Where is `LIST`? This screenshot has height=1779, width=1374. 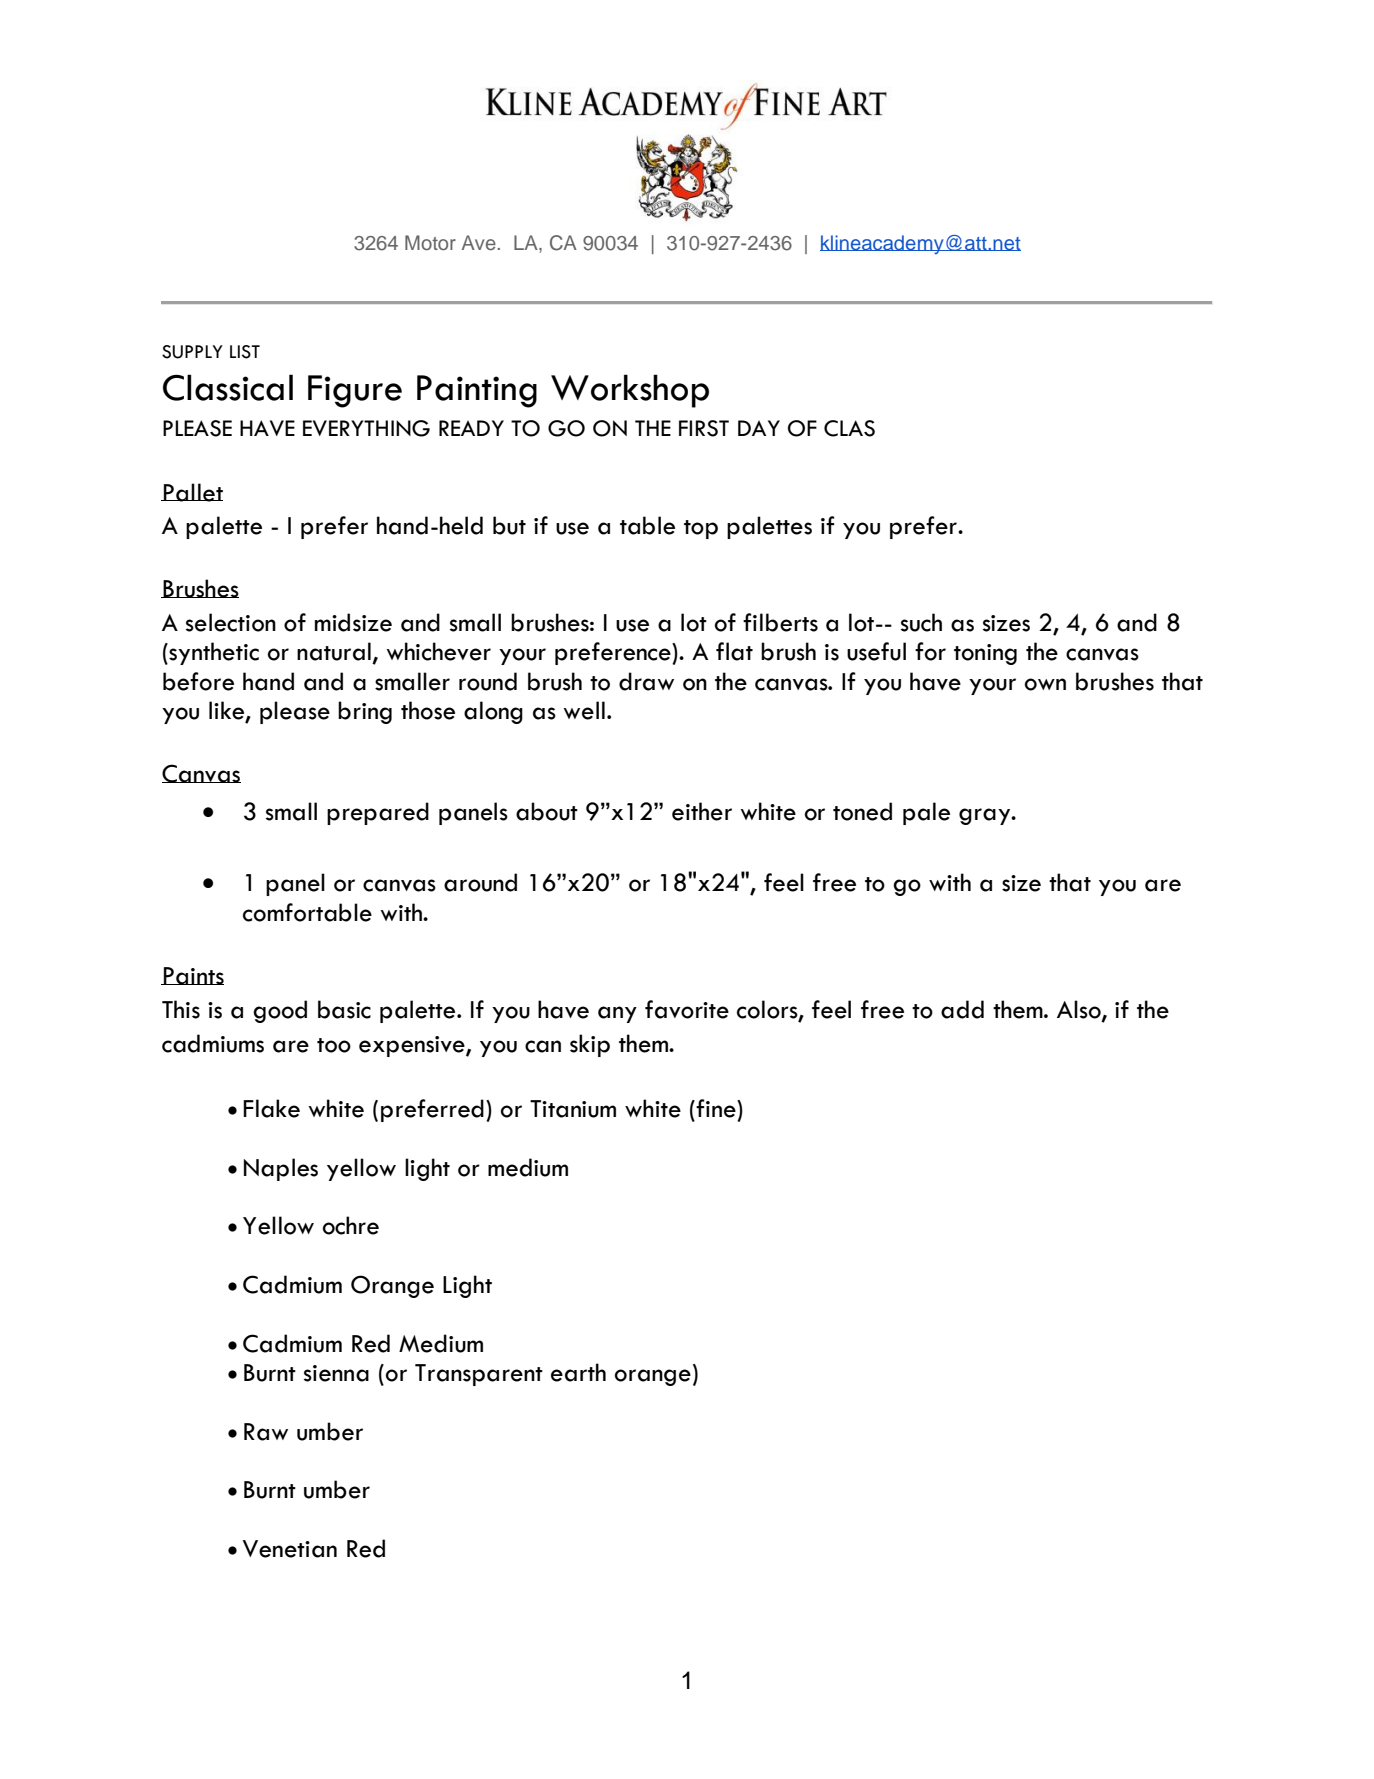 LIST is located at coordinates (245, 352).
